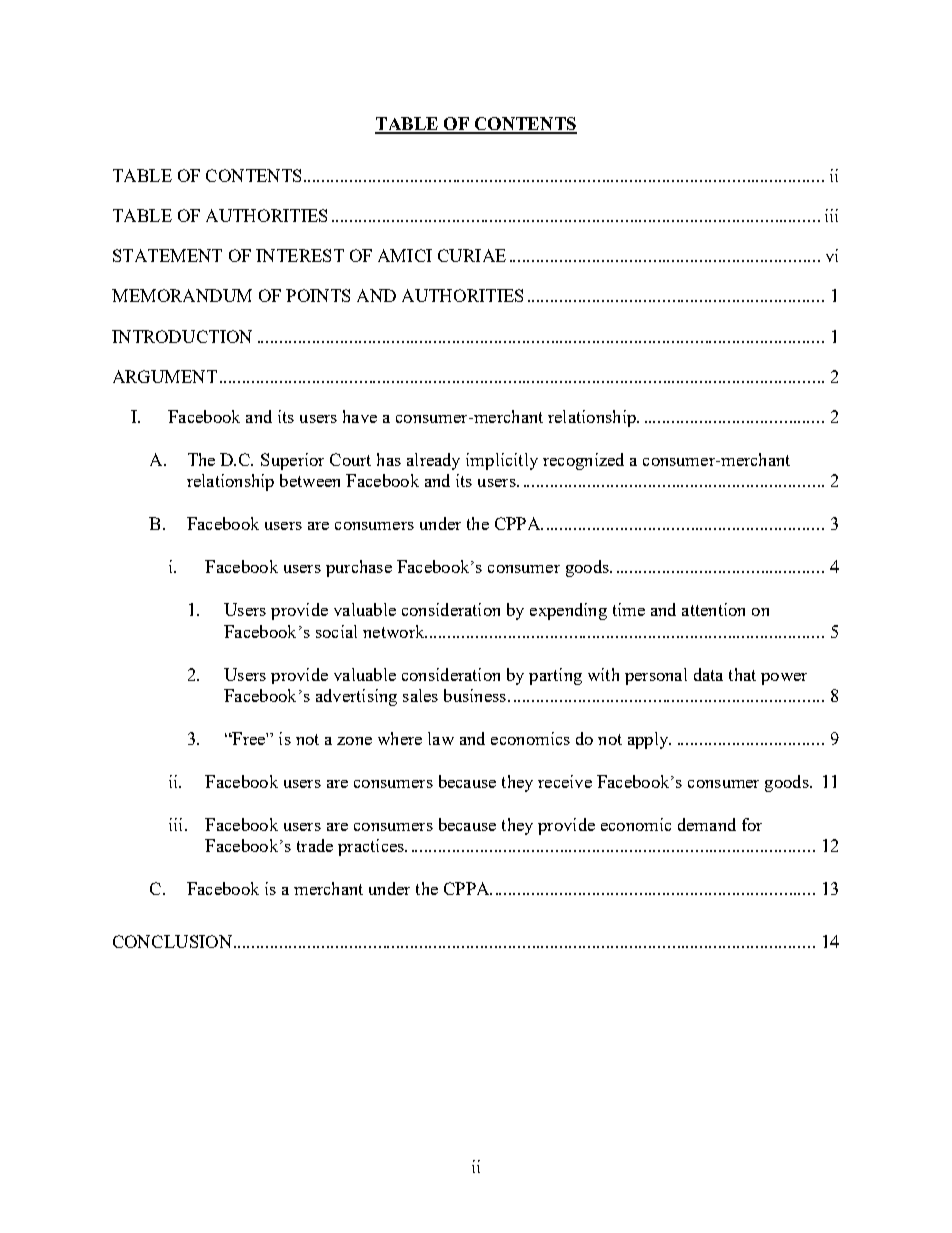 This image has width=952, height=1233. I want to click on INTEREST, so click(300, 255).
